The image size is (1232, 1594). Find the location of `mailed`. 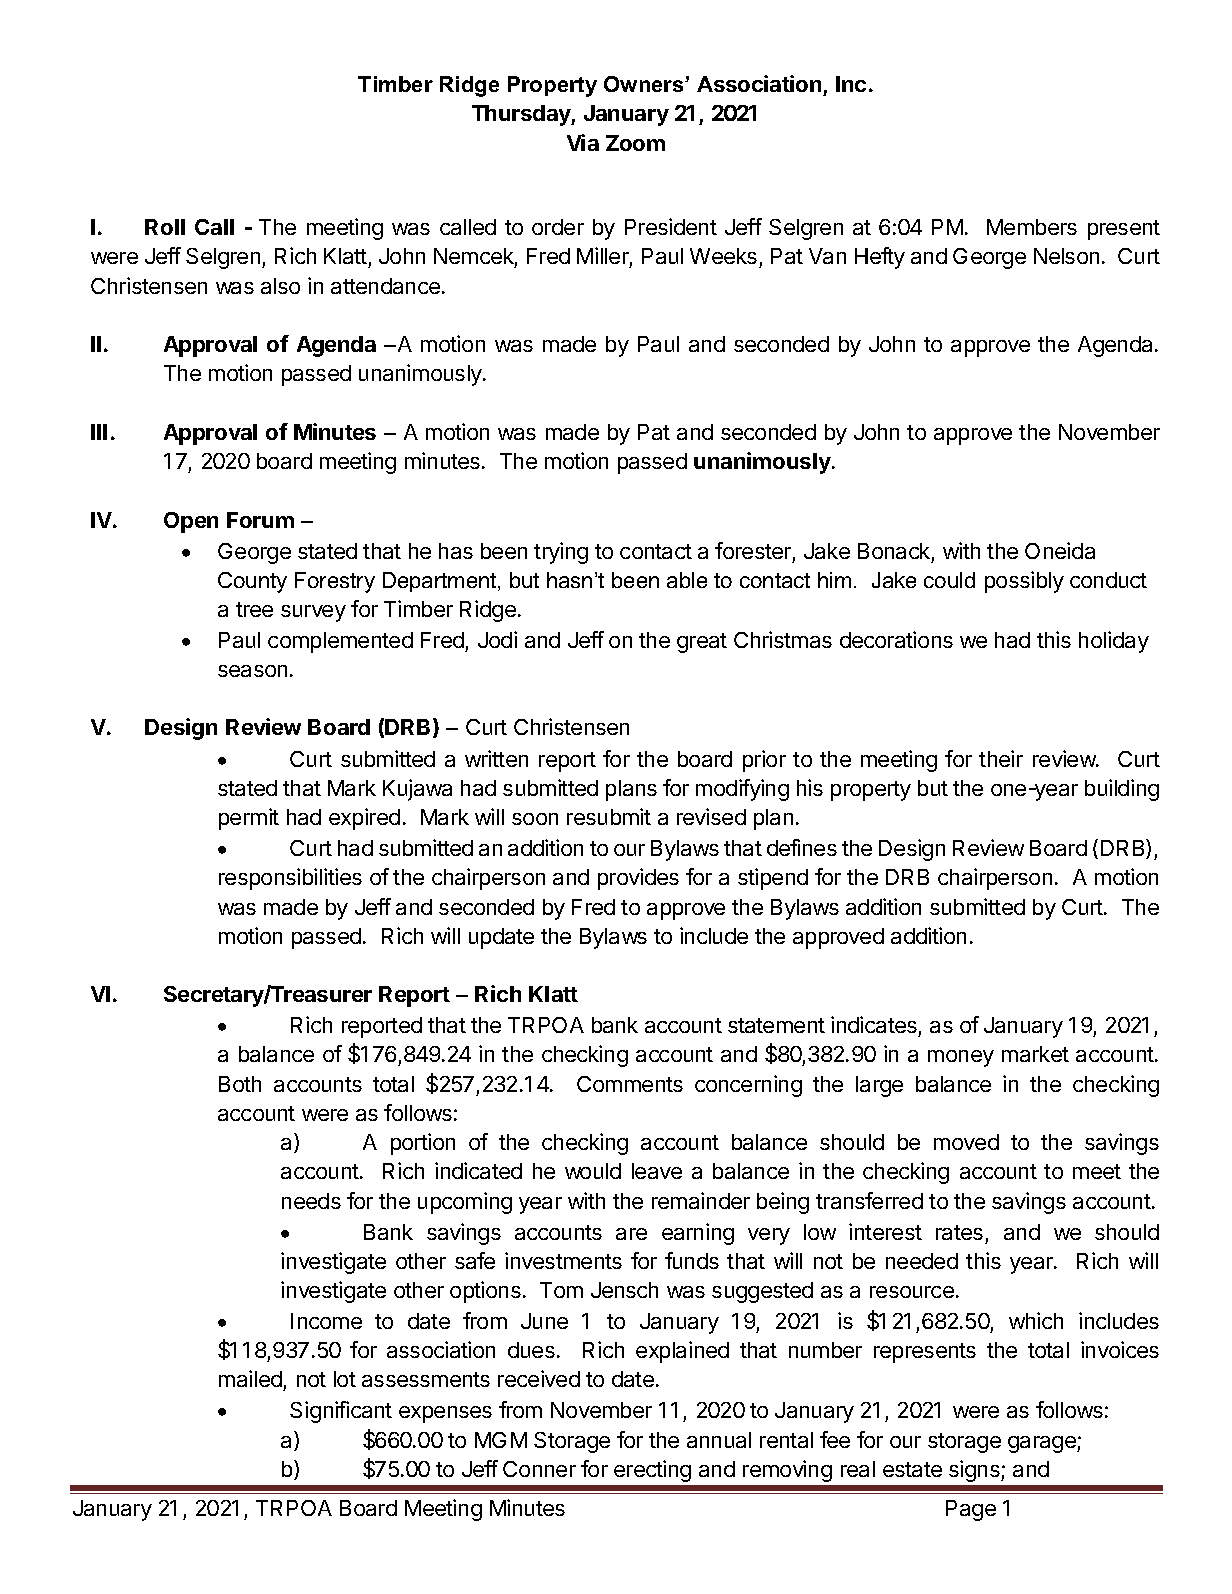

mailed is located at coordinates (251, 1380).
